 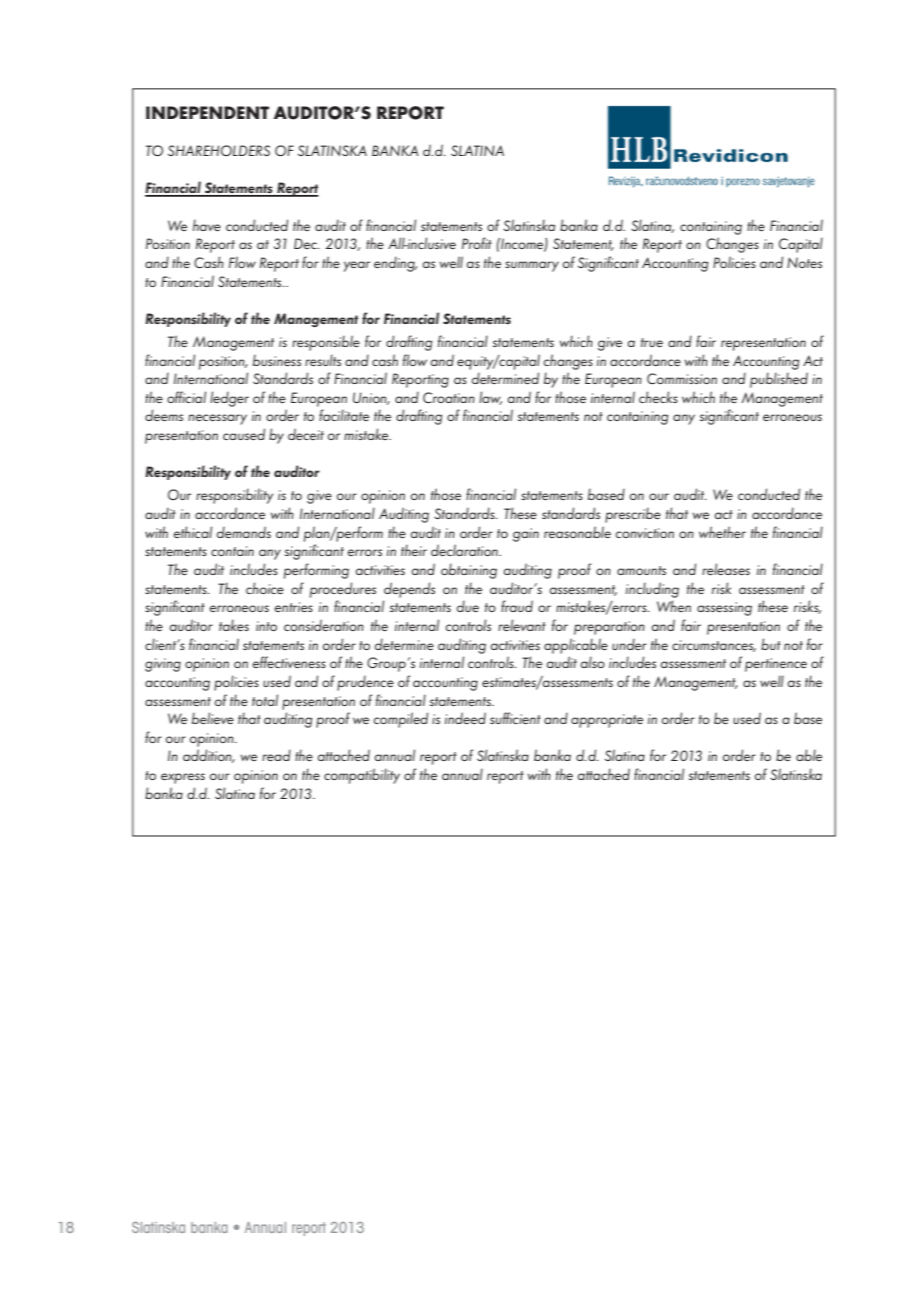 I want to click on SHAREHOLDERS, so click(x=219, y=150).
